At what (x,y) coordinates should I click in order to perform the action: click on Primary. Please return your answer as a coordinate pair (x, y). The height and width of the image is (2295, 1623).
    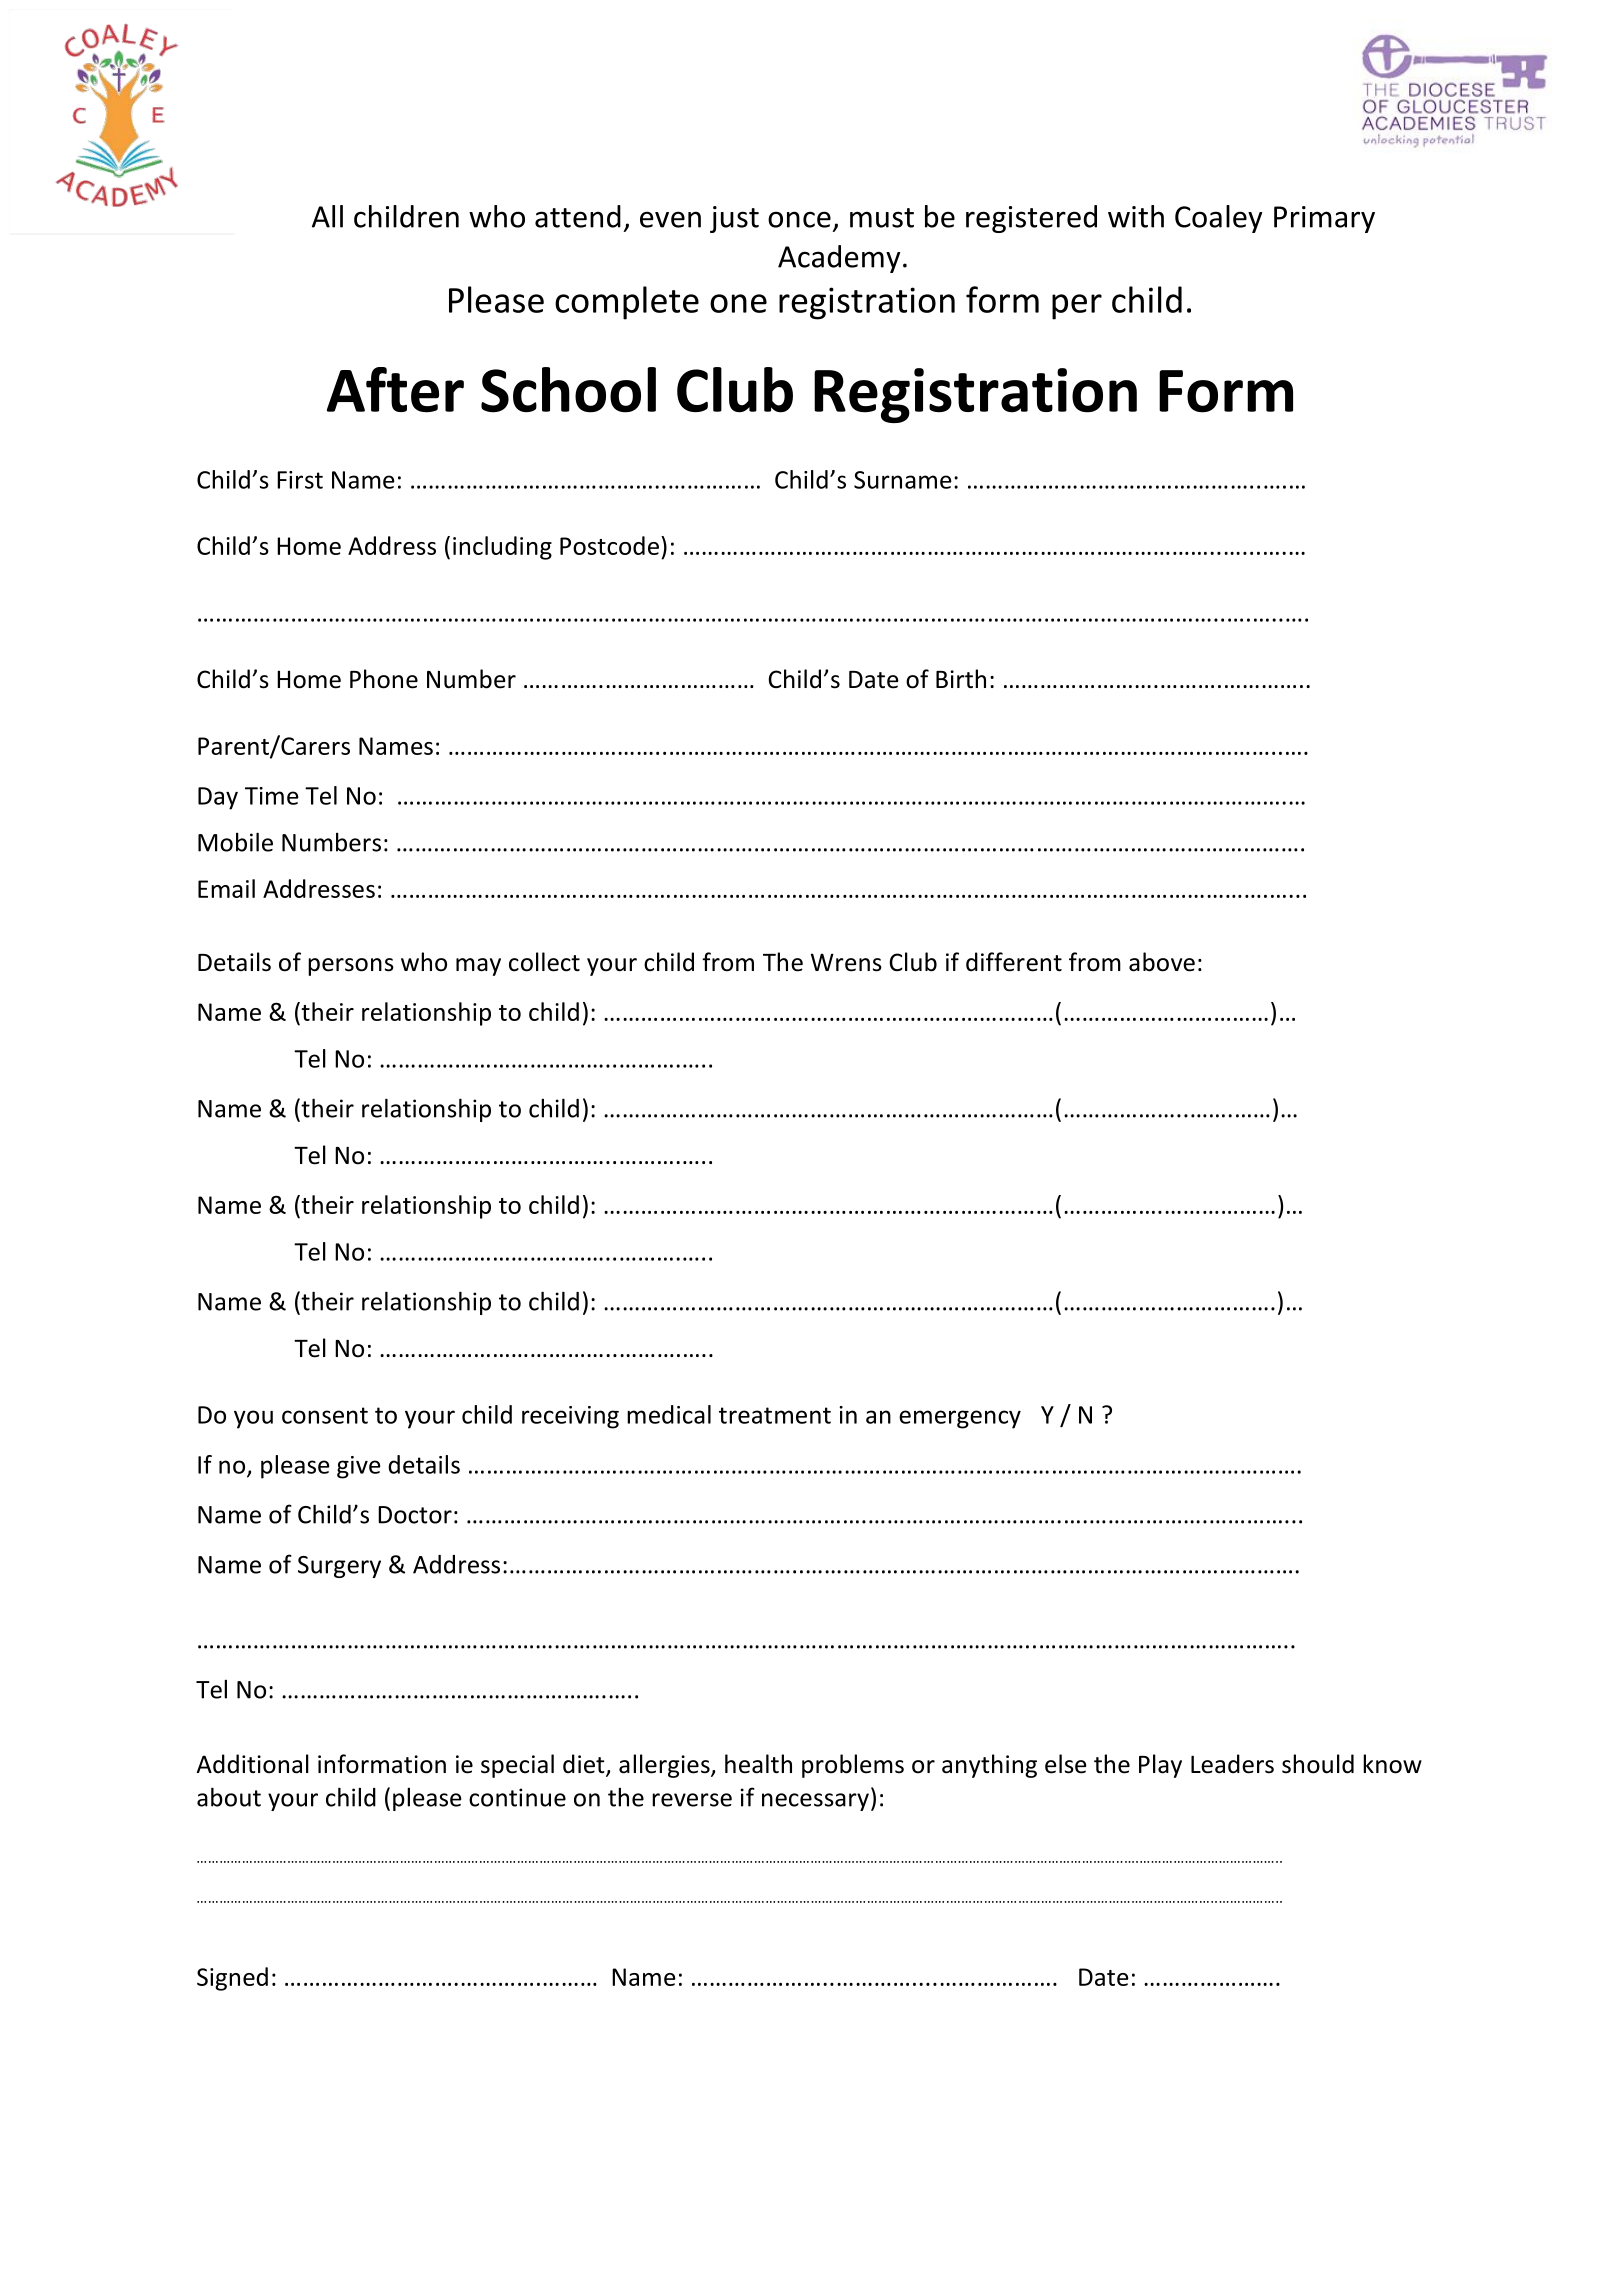
    Looking at the image, I should click on (1324, 219).
